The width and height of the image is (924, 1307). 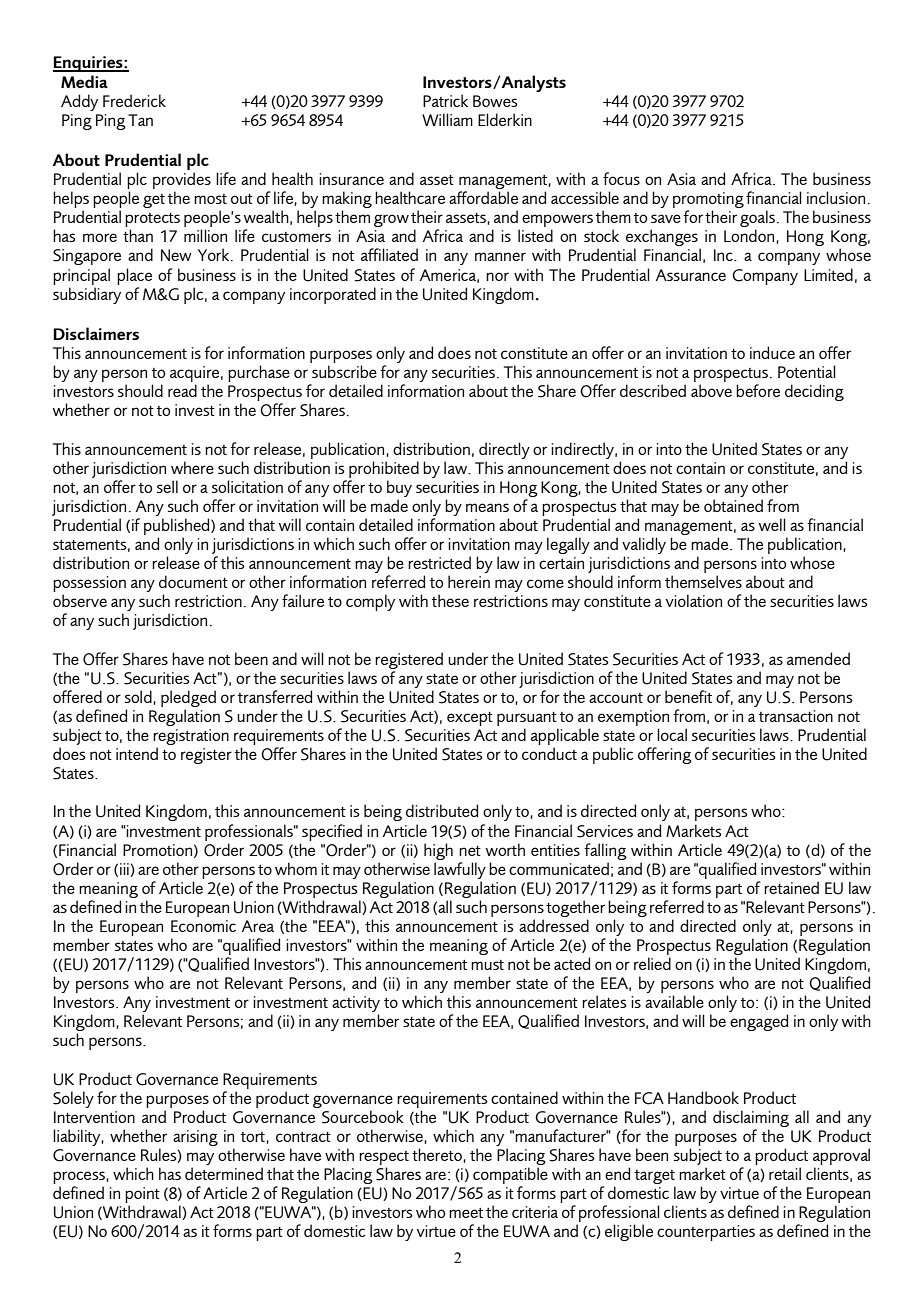 What do you see at coordinates (708, 201) in the image?
I see `promoting` at bounding box center [708, 201].
